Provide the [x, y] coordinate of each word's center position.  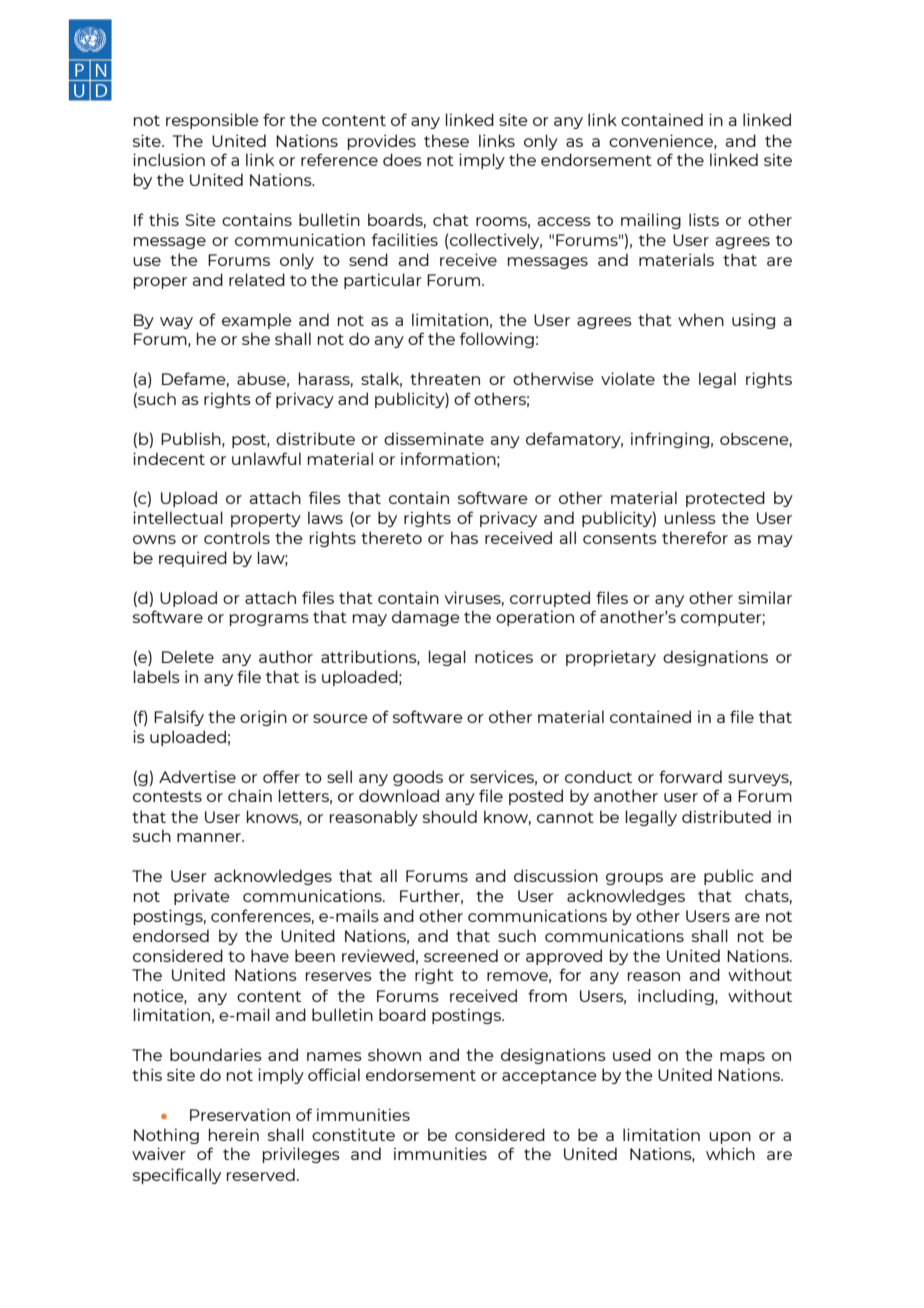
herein [234, 1134]
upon [730, 1138]
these [446, 140]
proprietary [611, 658]
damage [426, 618]
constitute [353, 1134]
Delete [188, 656]
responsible [212, 121]
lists [704, 219]
